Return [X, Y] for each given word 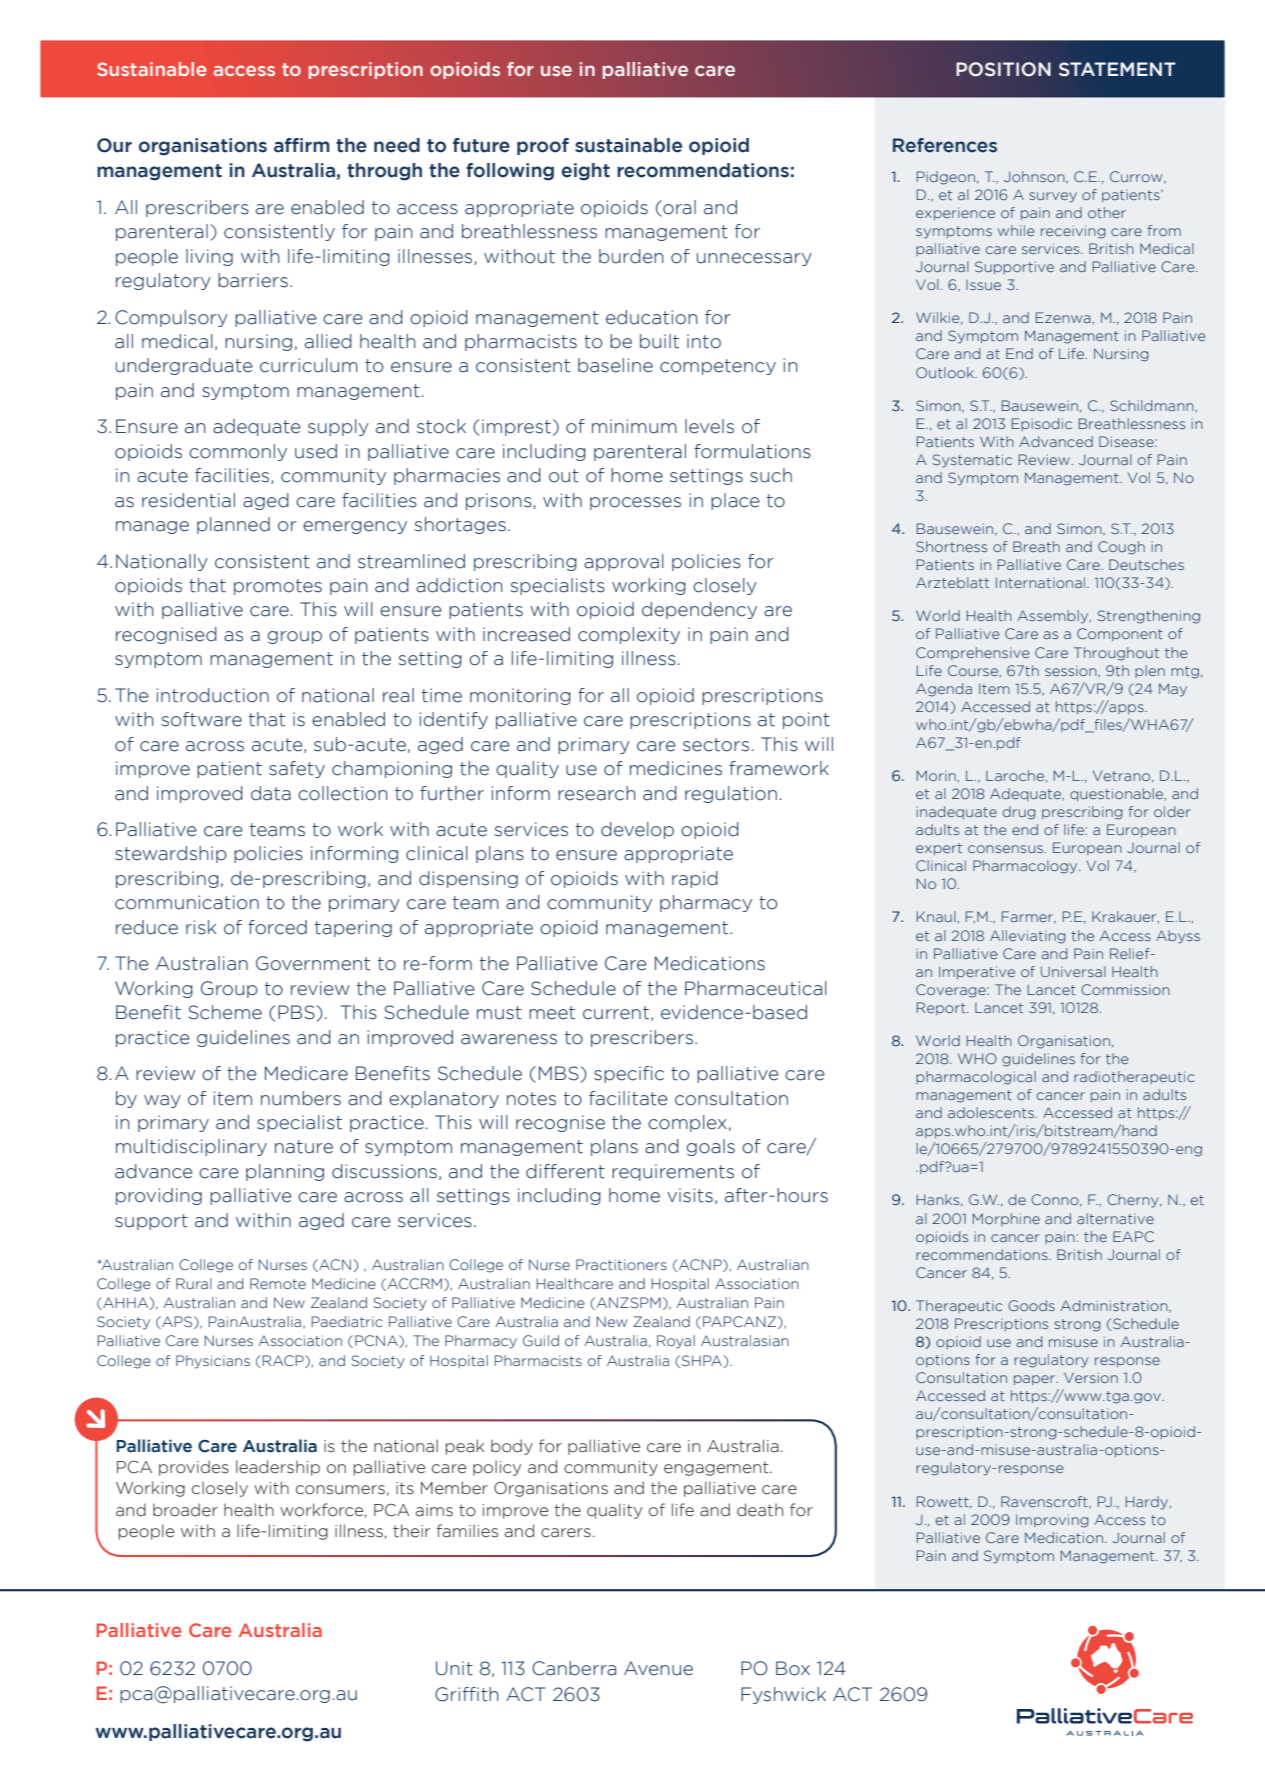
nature [304, 1147]
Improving [1052, 1521]
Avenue [658, 1668]
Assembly [1054, 617]
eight [586, 172]
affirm [302, 145]
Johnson [1035, 177]
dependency [699, 610]
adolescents [991, 1112]
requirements [673, 1172]
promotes [278, 587]
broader [185, 1510]
